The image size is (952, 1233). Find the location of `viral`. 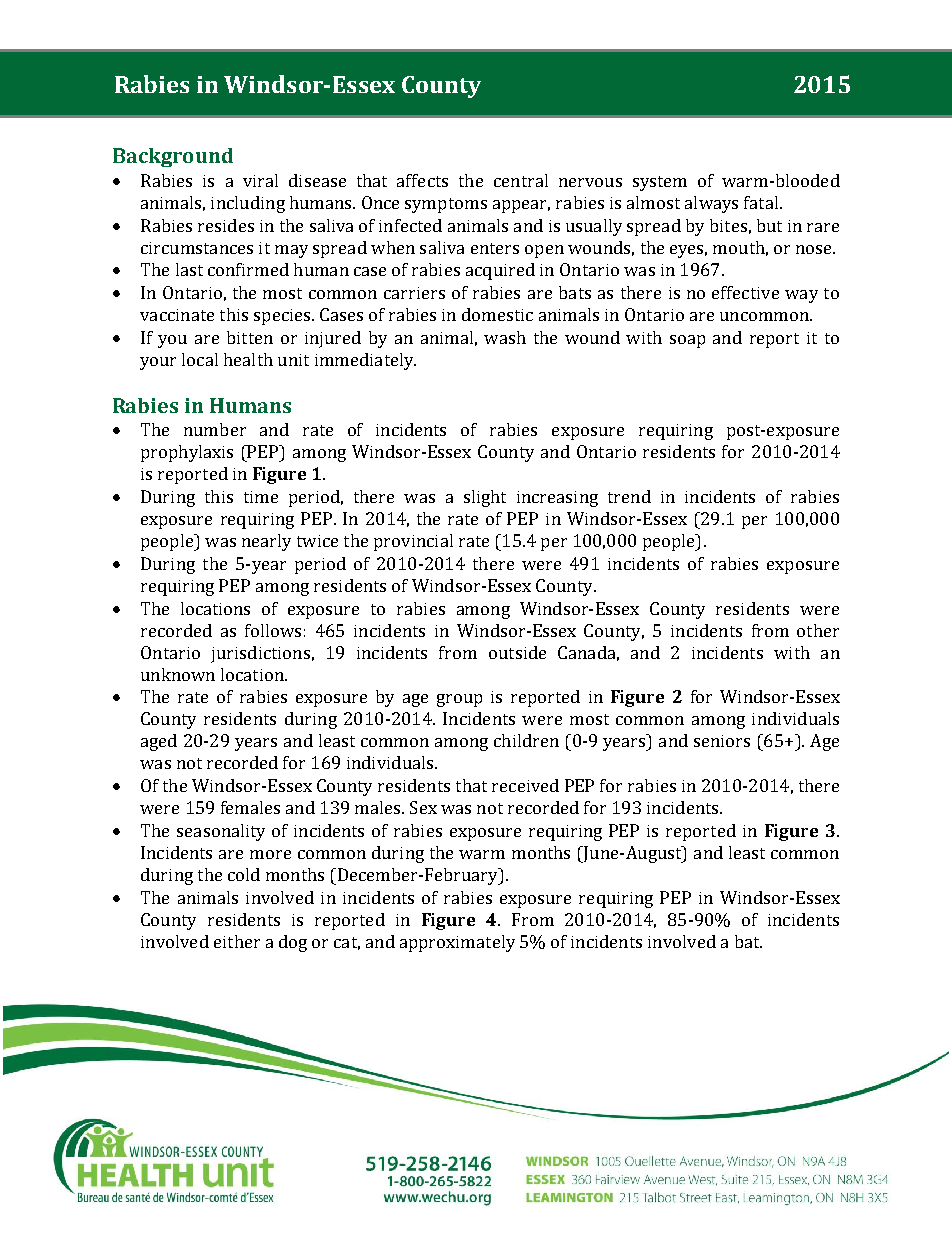

viral is located at coordinates (260, 180).
